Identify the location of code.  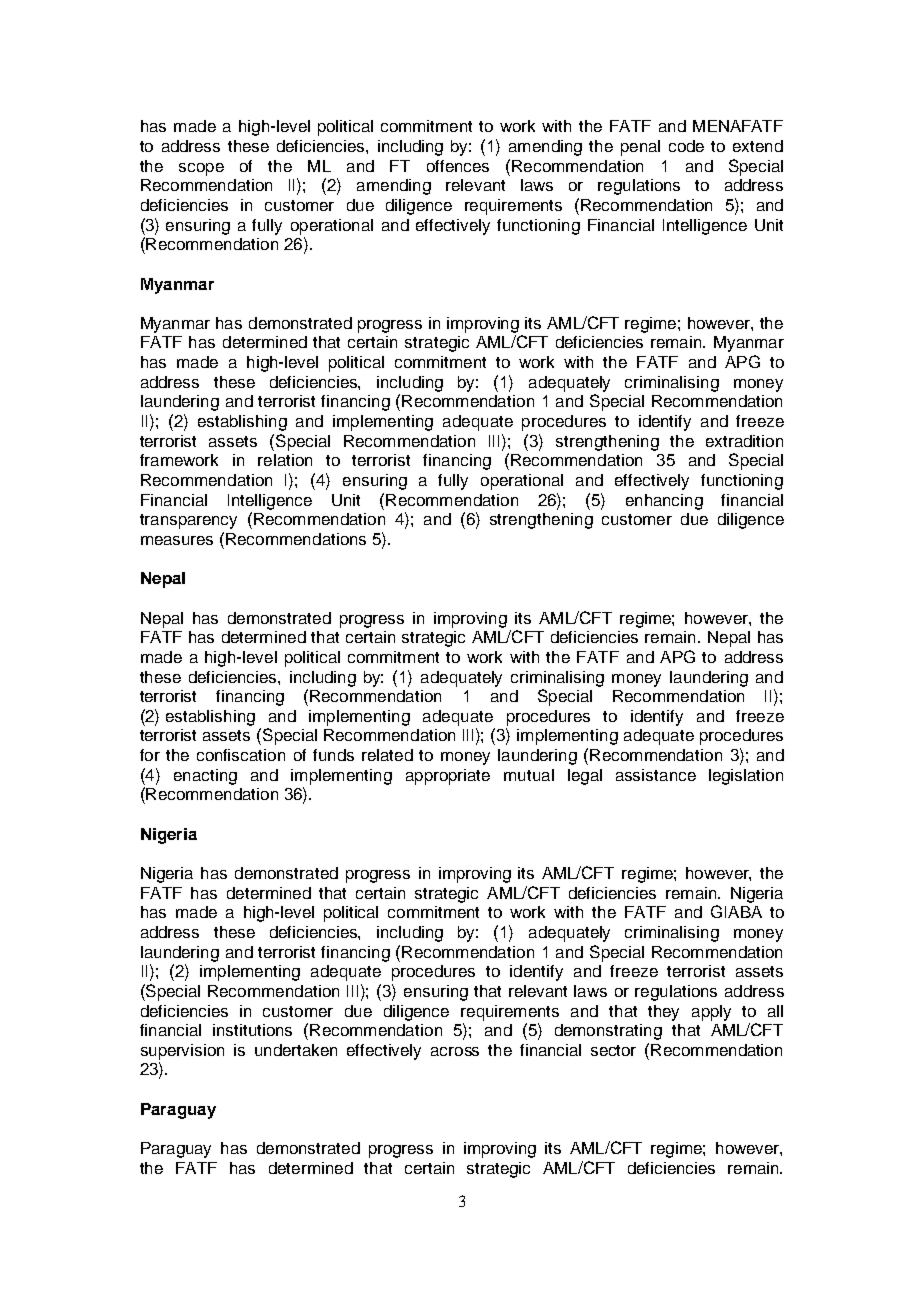
(686, 146).
